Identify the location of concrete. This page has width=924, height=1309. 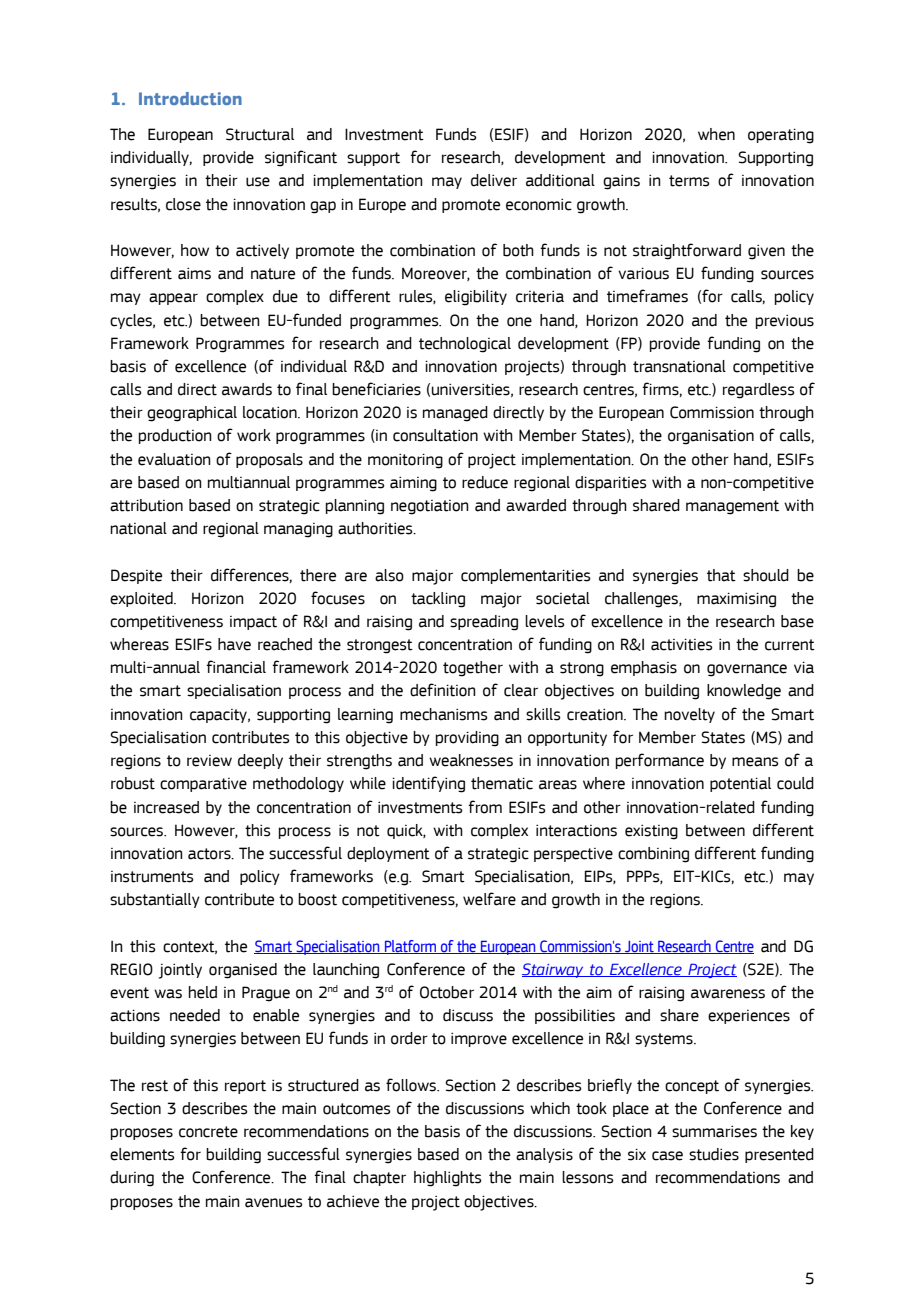
(208, 1132).
